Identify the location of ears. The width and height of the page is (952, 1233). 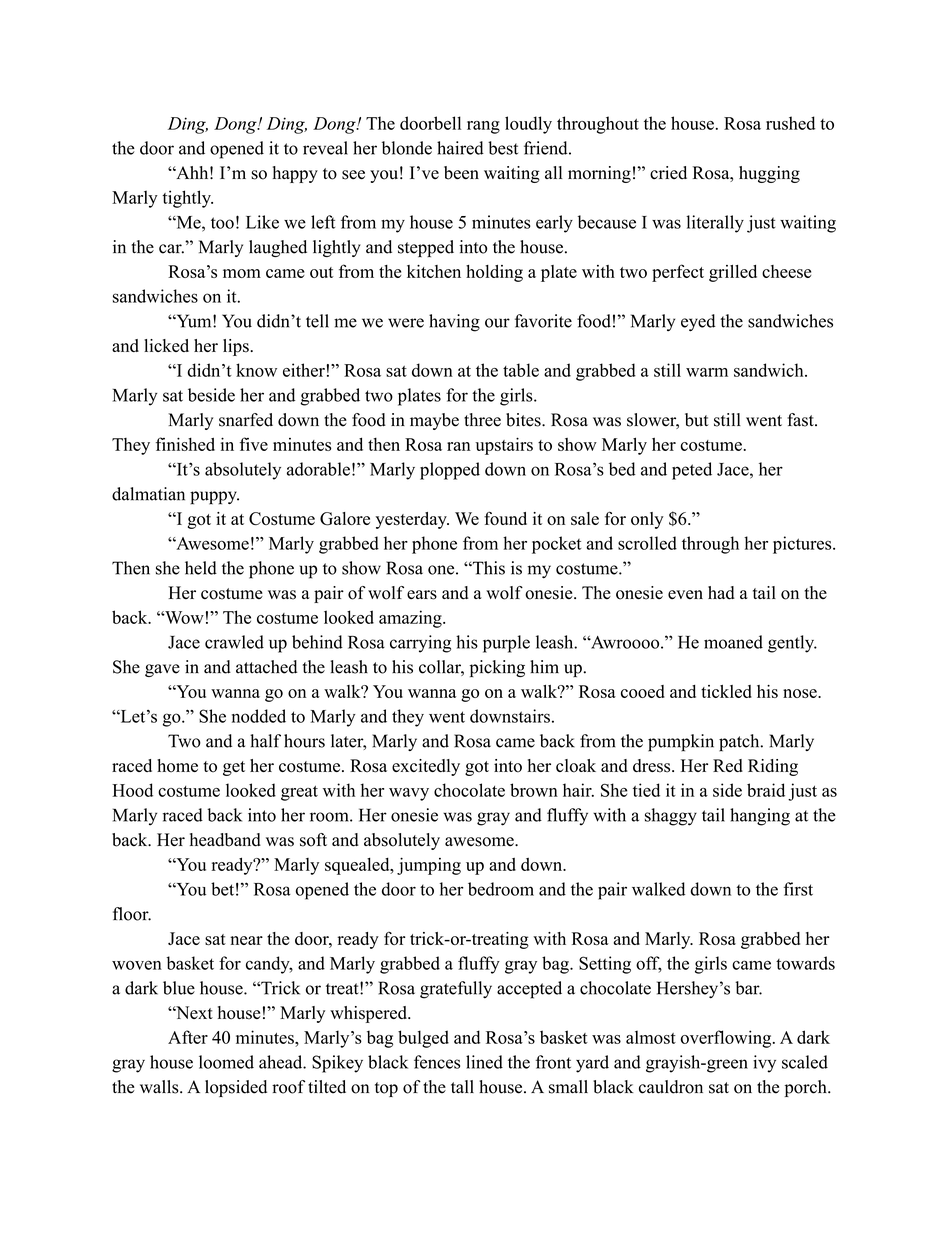
(422, 595).
